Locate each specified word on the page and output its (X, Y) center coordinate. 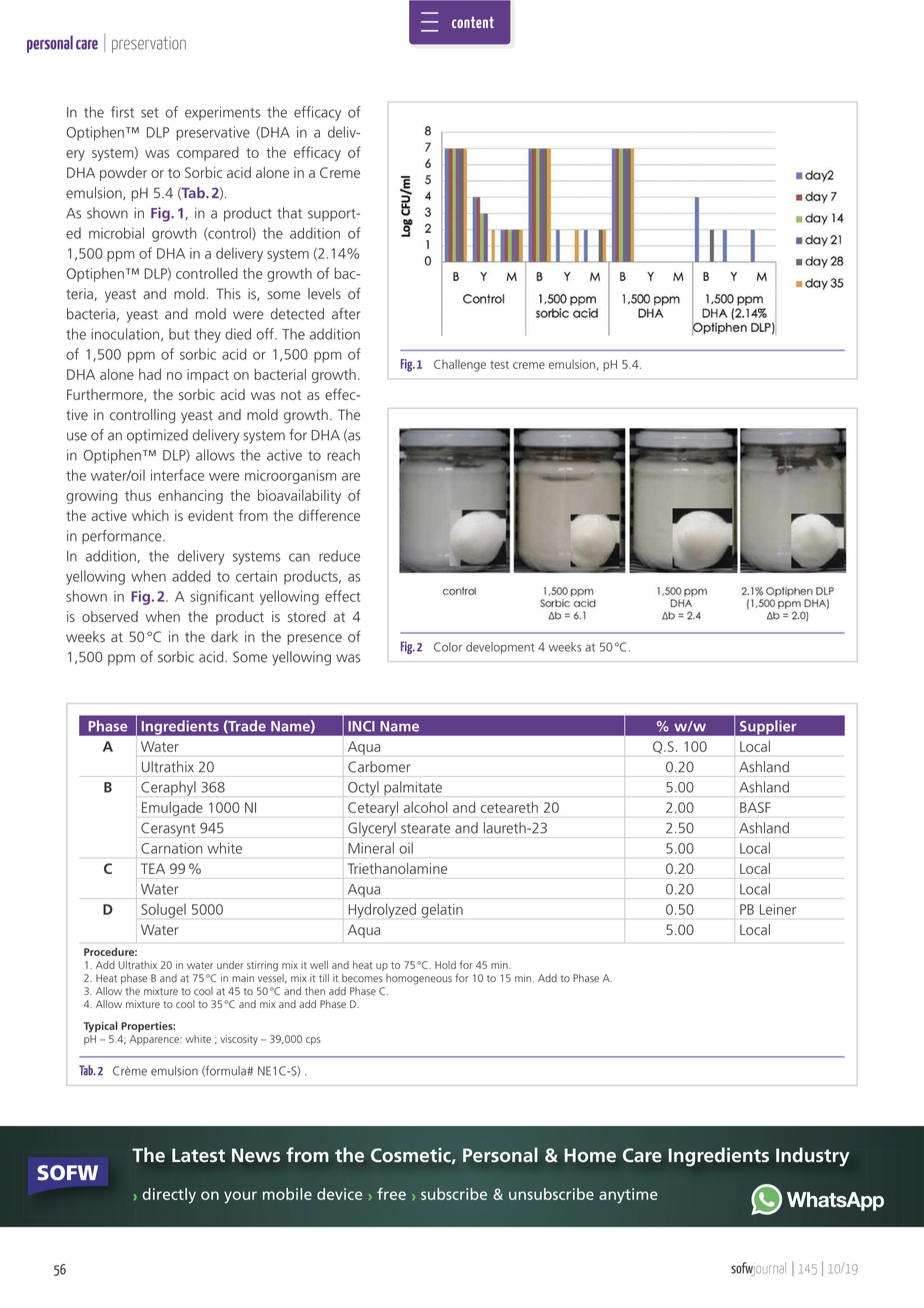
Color (448, 647)
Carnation (171, 848)
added (191, 576)
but (179, 334)
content (473, 22)
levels (324, 294)
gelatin (442, 910)
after (346, 314)
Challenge (460, 365)
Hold (445, 965)
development (500, 648)
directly (169, 1196)
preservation (149, 45)
